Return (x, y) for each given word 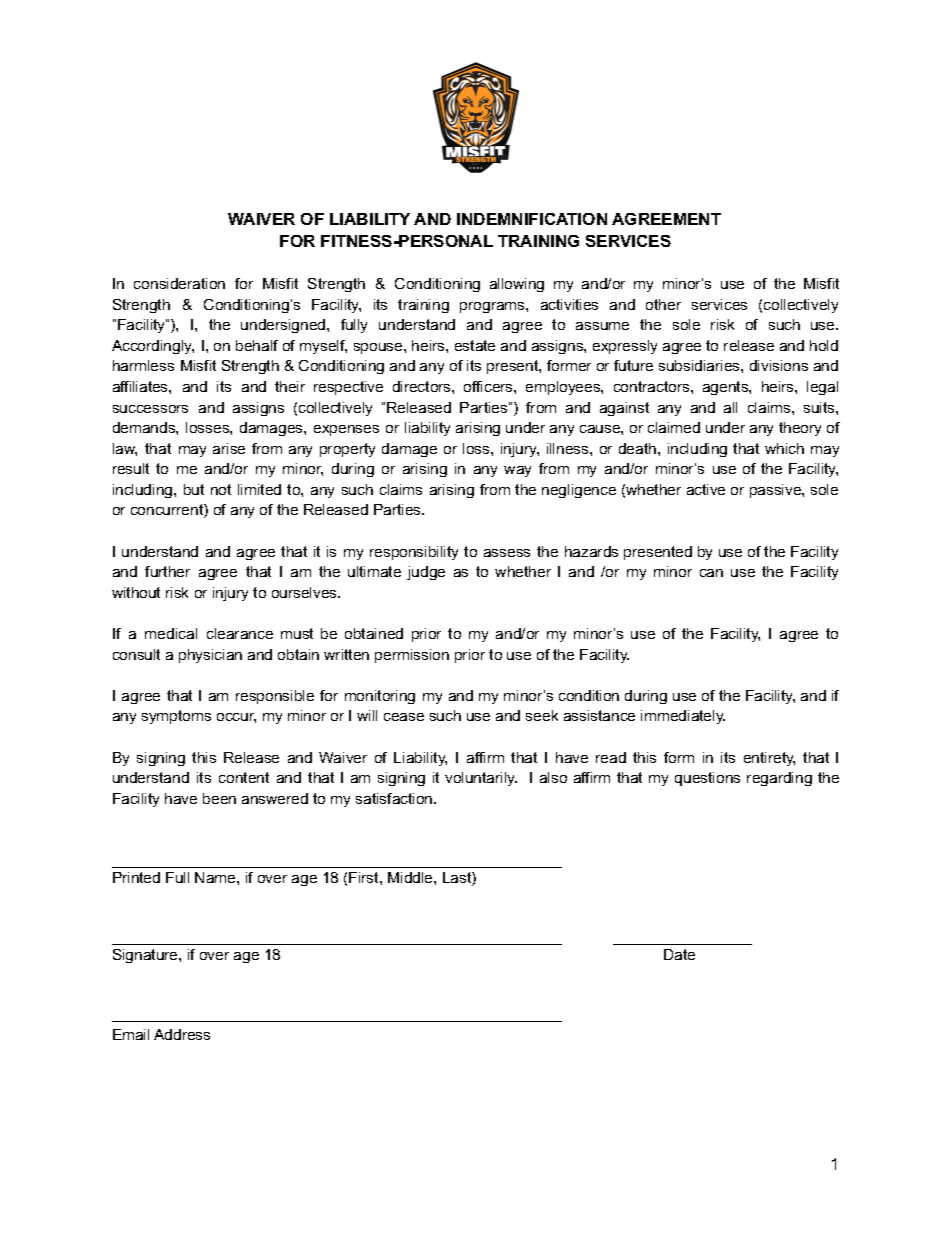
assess (507, 553)
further (167, 571)
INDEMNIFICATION (532, 219)
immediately (683, 717)
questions (707, 779)
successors (150, 409)
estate (475, 345)
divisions (779, 365)
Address (182, 1034)
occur (236, 718)
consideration (179, 283)
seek (542, 715)
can (711, 573)
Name (216, 877)
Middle (411, 877)
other (663, 304)
